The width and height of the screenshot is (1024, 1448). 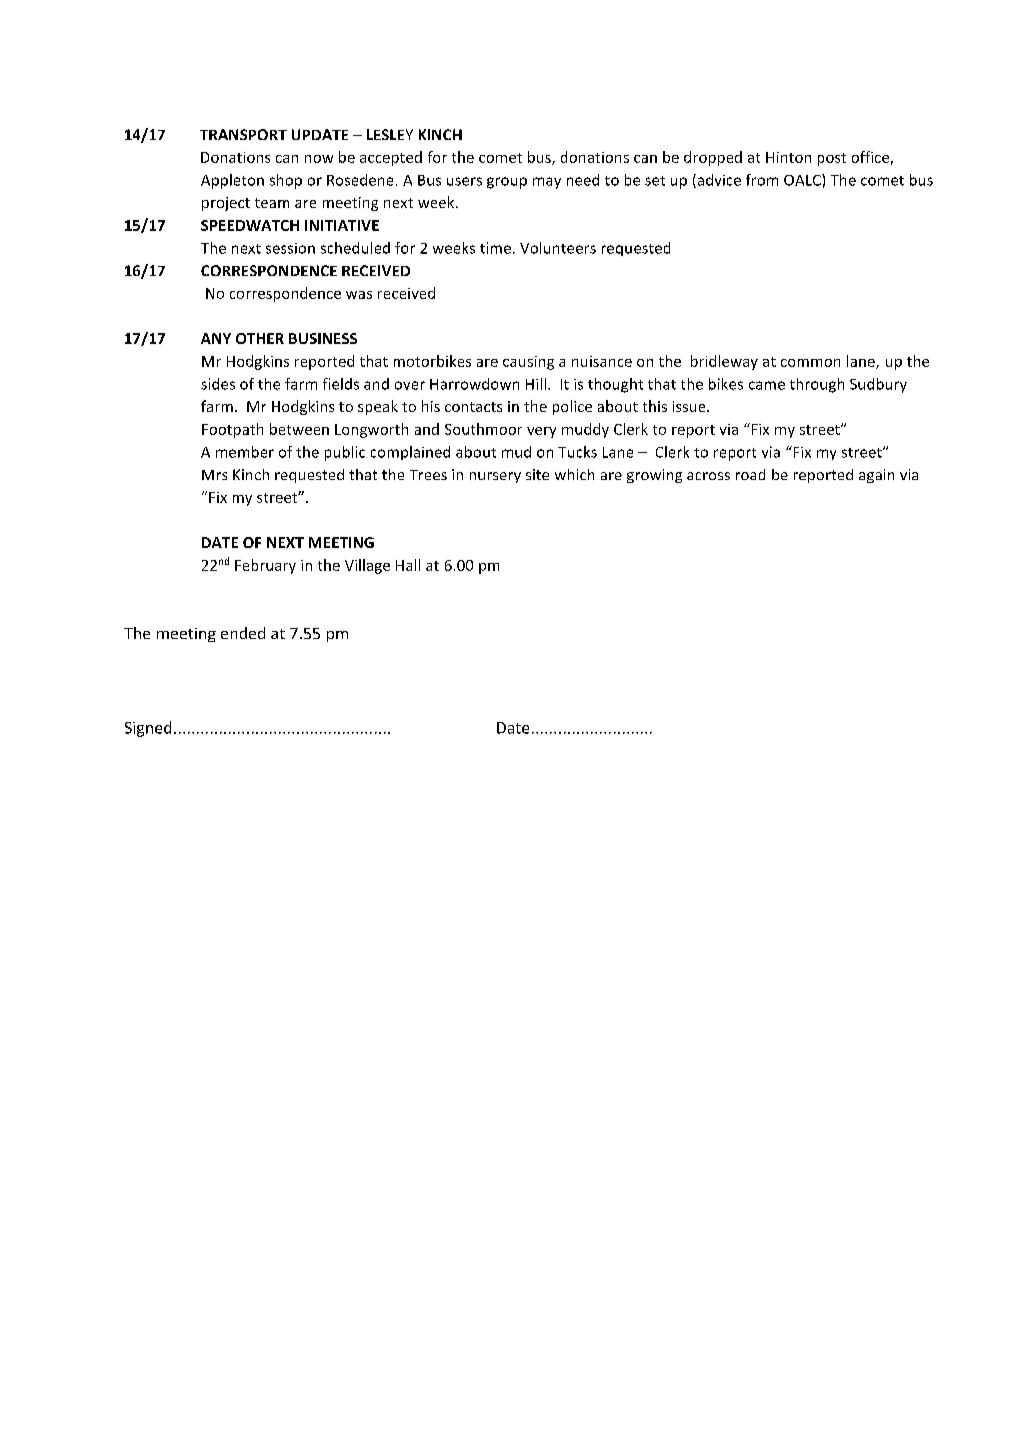 What do you see at coordinates (265, 566) in the screenshot?
I see `February` at bounding box center [265, 566].
